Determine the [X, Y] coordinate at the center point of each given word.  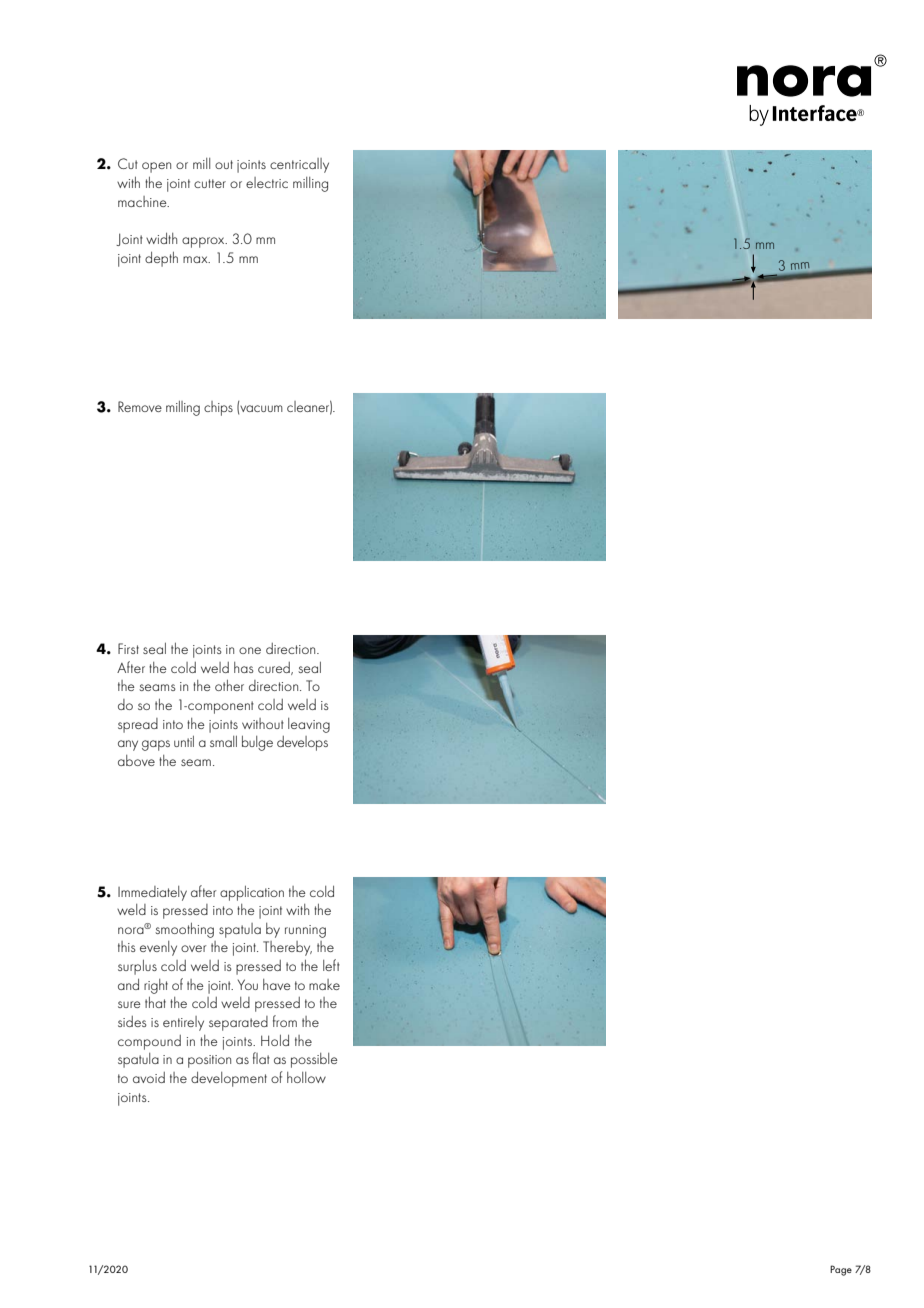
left [331, 965]
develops [302, 743]
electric [267, 182]
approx [204, 242]
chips [218, 408]
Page [841, 1270]
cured [275, 668]
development [229, 1079]
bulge [257, 743]
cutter [210, 183]
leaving [309, 725]
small [223, 741]
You [248, 984]
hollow [306, 1077]
